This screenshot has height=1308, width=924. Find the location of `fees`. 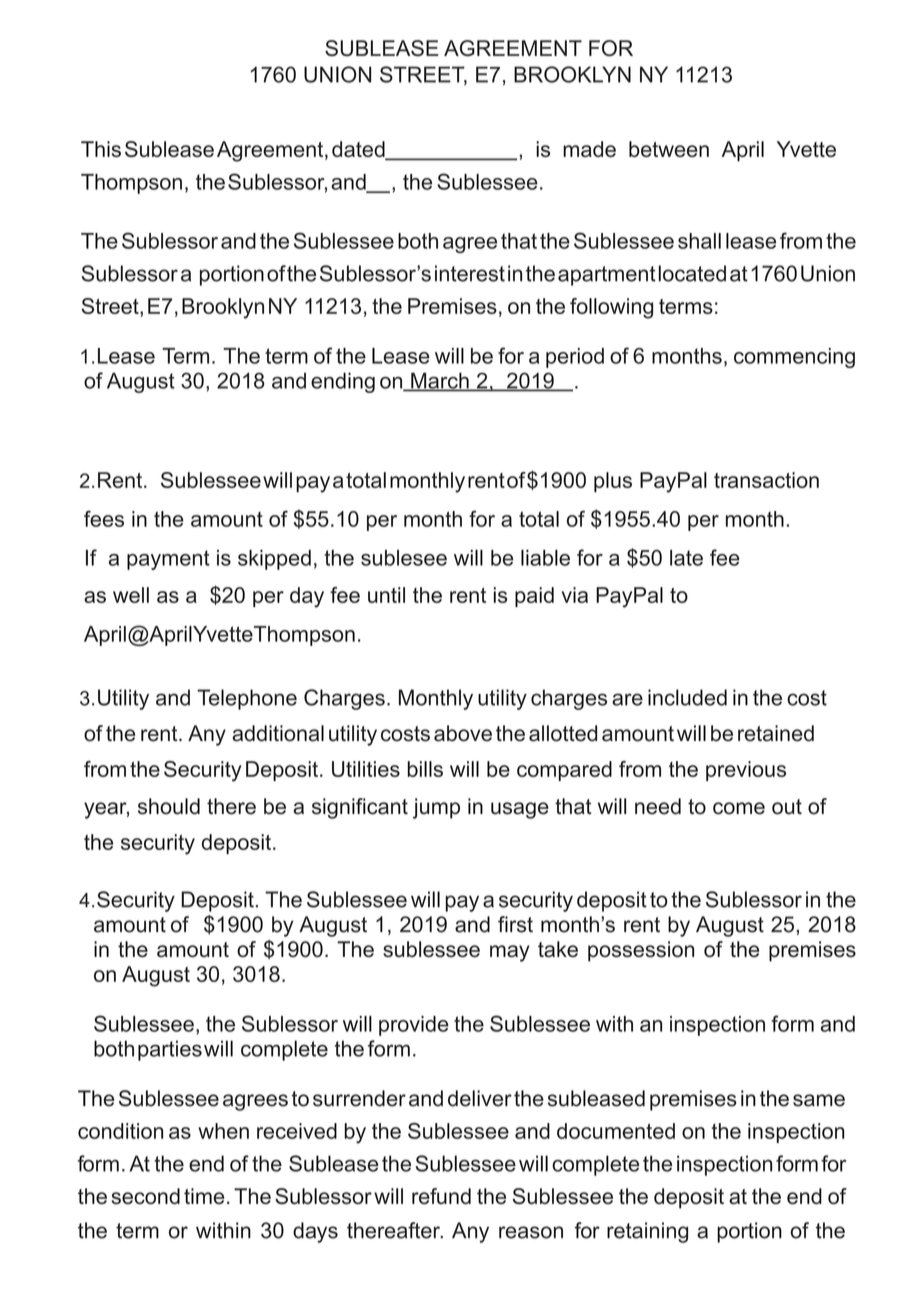

fees is located at coordinates (104, 519).
